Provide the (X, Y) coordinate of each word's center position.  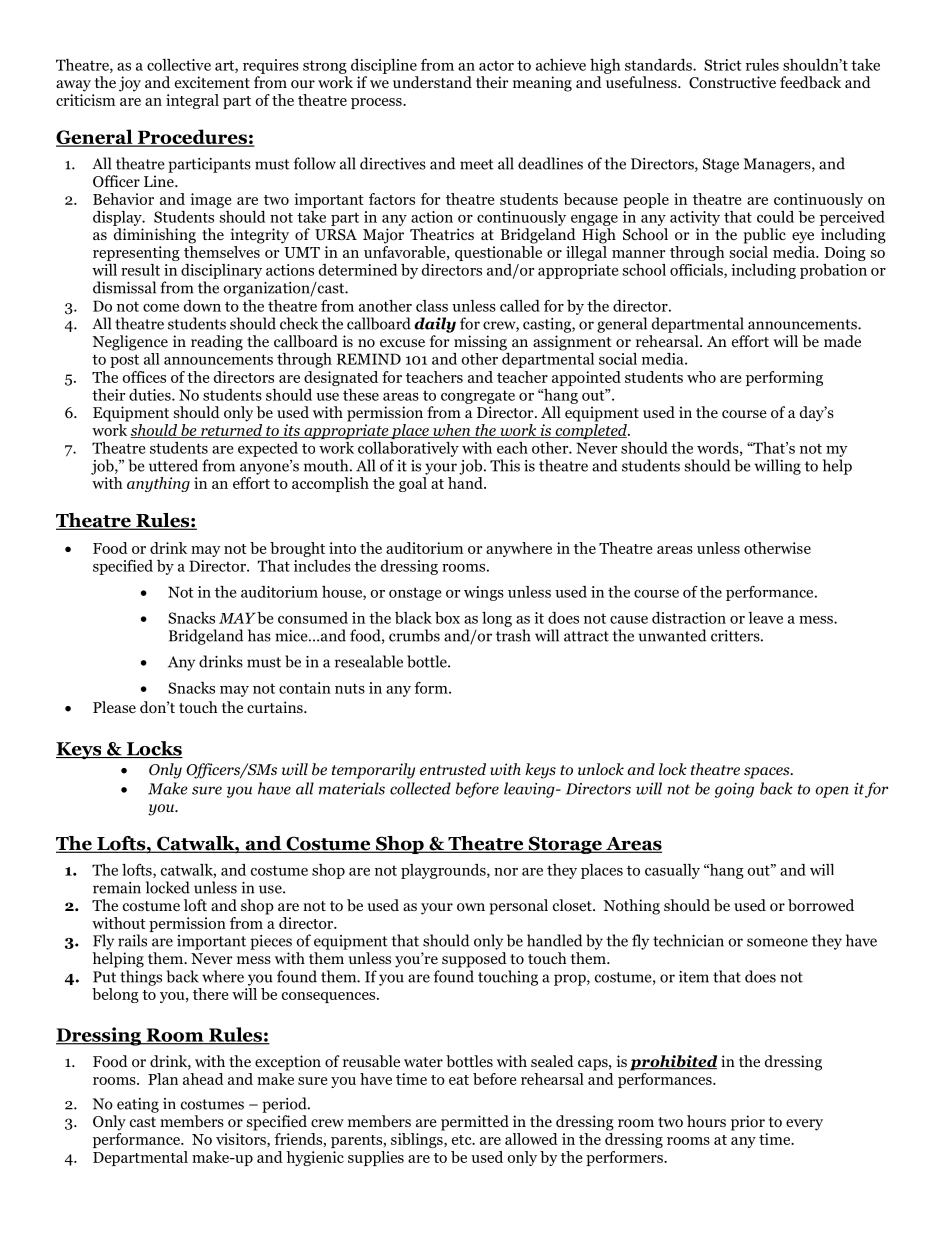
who (701, 377)
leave (765, 618)
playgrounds (444, 871)
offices (144, 377)
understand (432, 82)
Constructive (732, 82)
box (447, 618)
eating (138, 1105)
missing (480, 343)
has (259, 635)
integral (192, 101)
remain (117, 888)
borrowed (821, 905)
